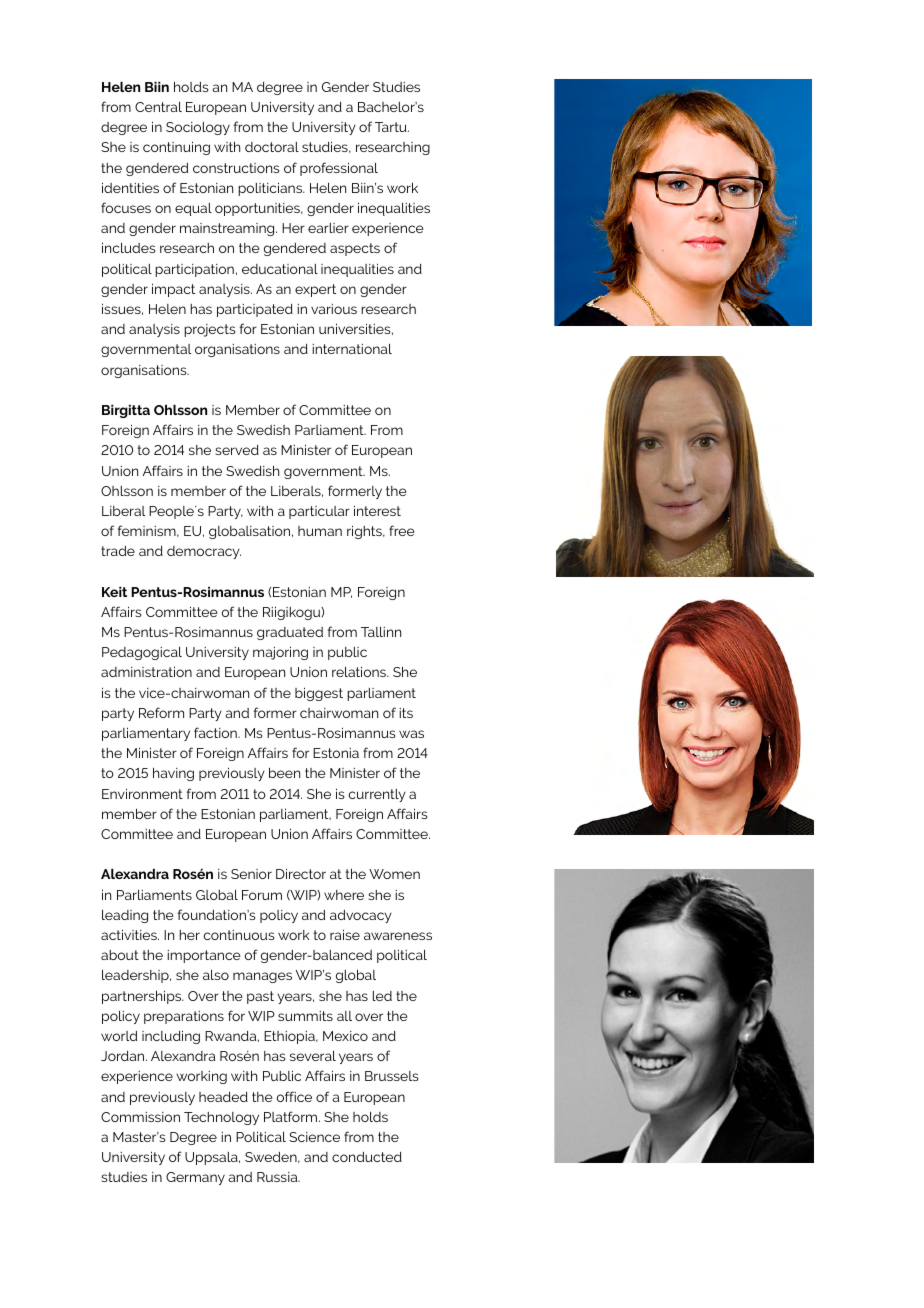 The height and width of the screenshot is (1308, 924). What do you see at coordinates (377, 510) in the screenshot?
I see `interest` at bounding box center [377, 510].
